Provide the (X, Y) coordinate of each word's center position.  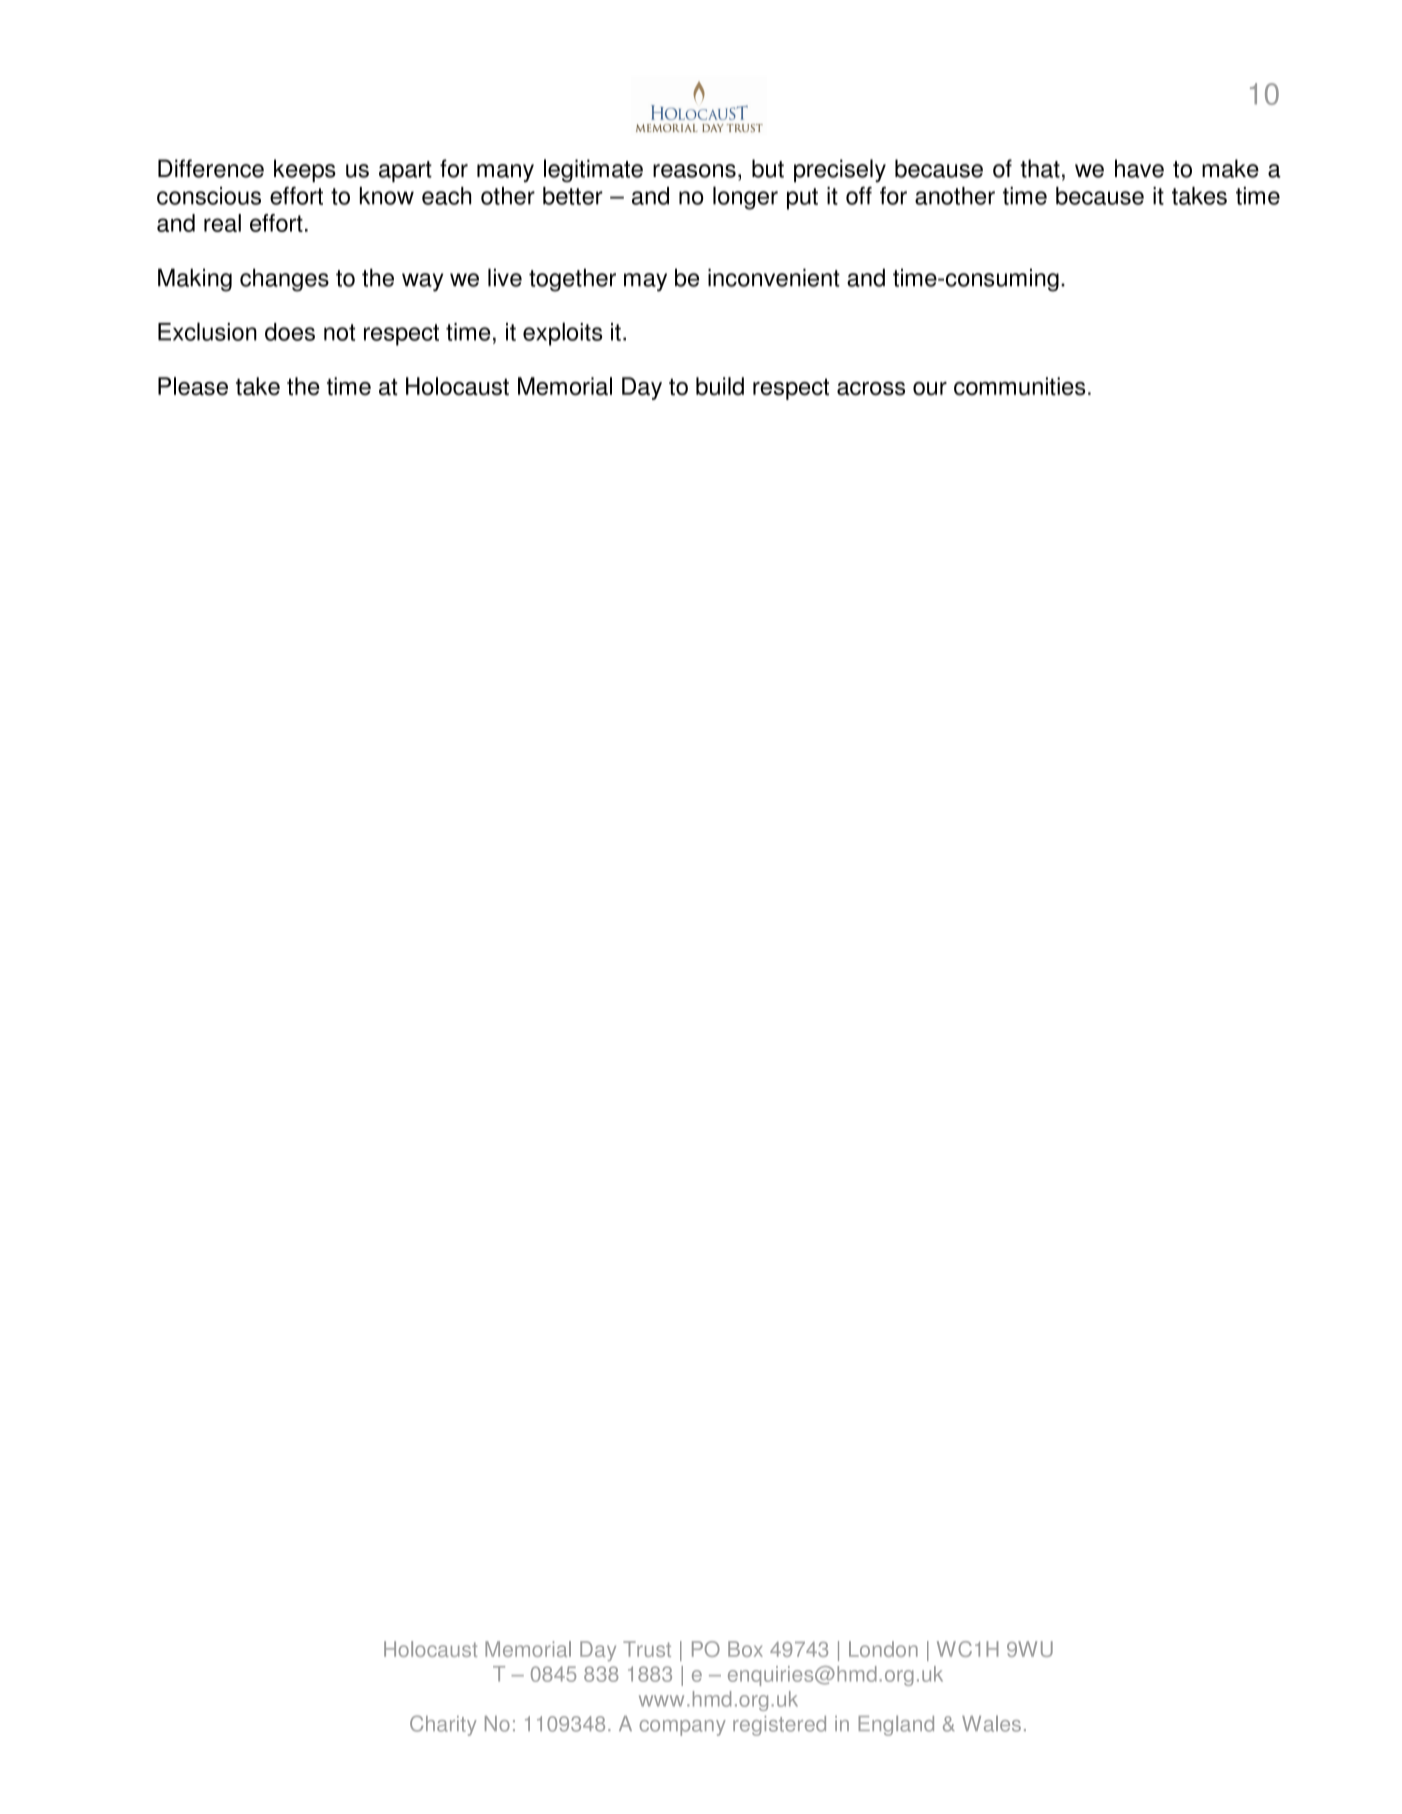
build (720, 386)
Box (745, 1649)
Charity (443, 1725)
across (871, 389)
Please (193, 386)
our (930, 389)
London (883, 1649)
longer (745, 198)
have (1139, 168)
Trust (647, 1649)
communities (1019, 386)
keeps (305, 170)
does (290, 332)
